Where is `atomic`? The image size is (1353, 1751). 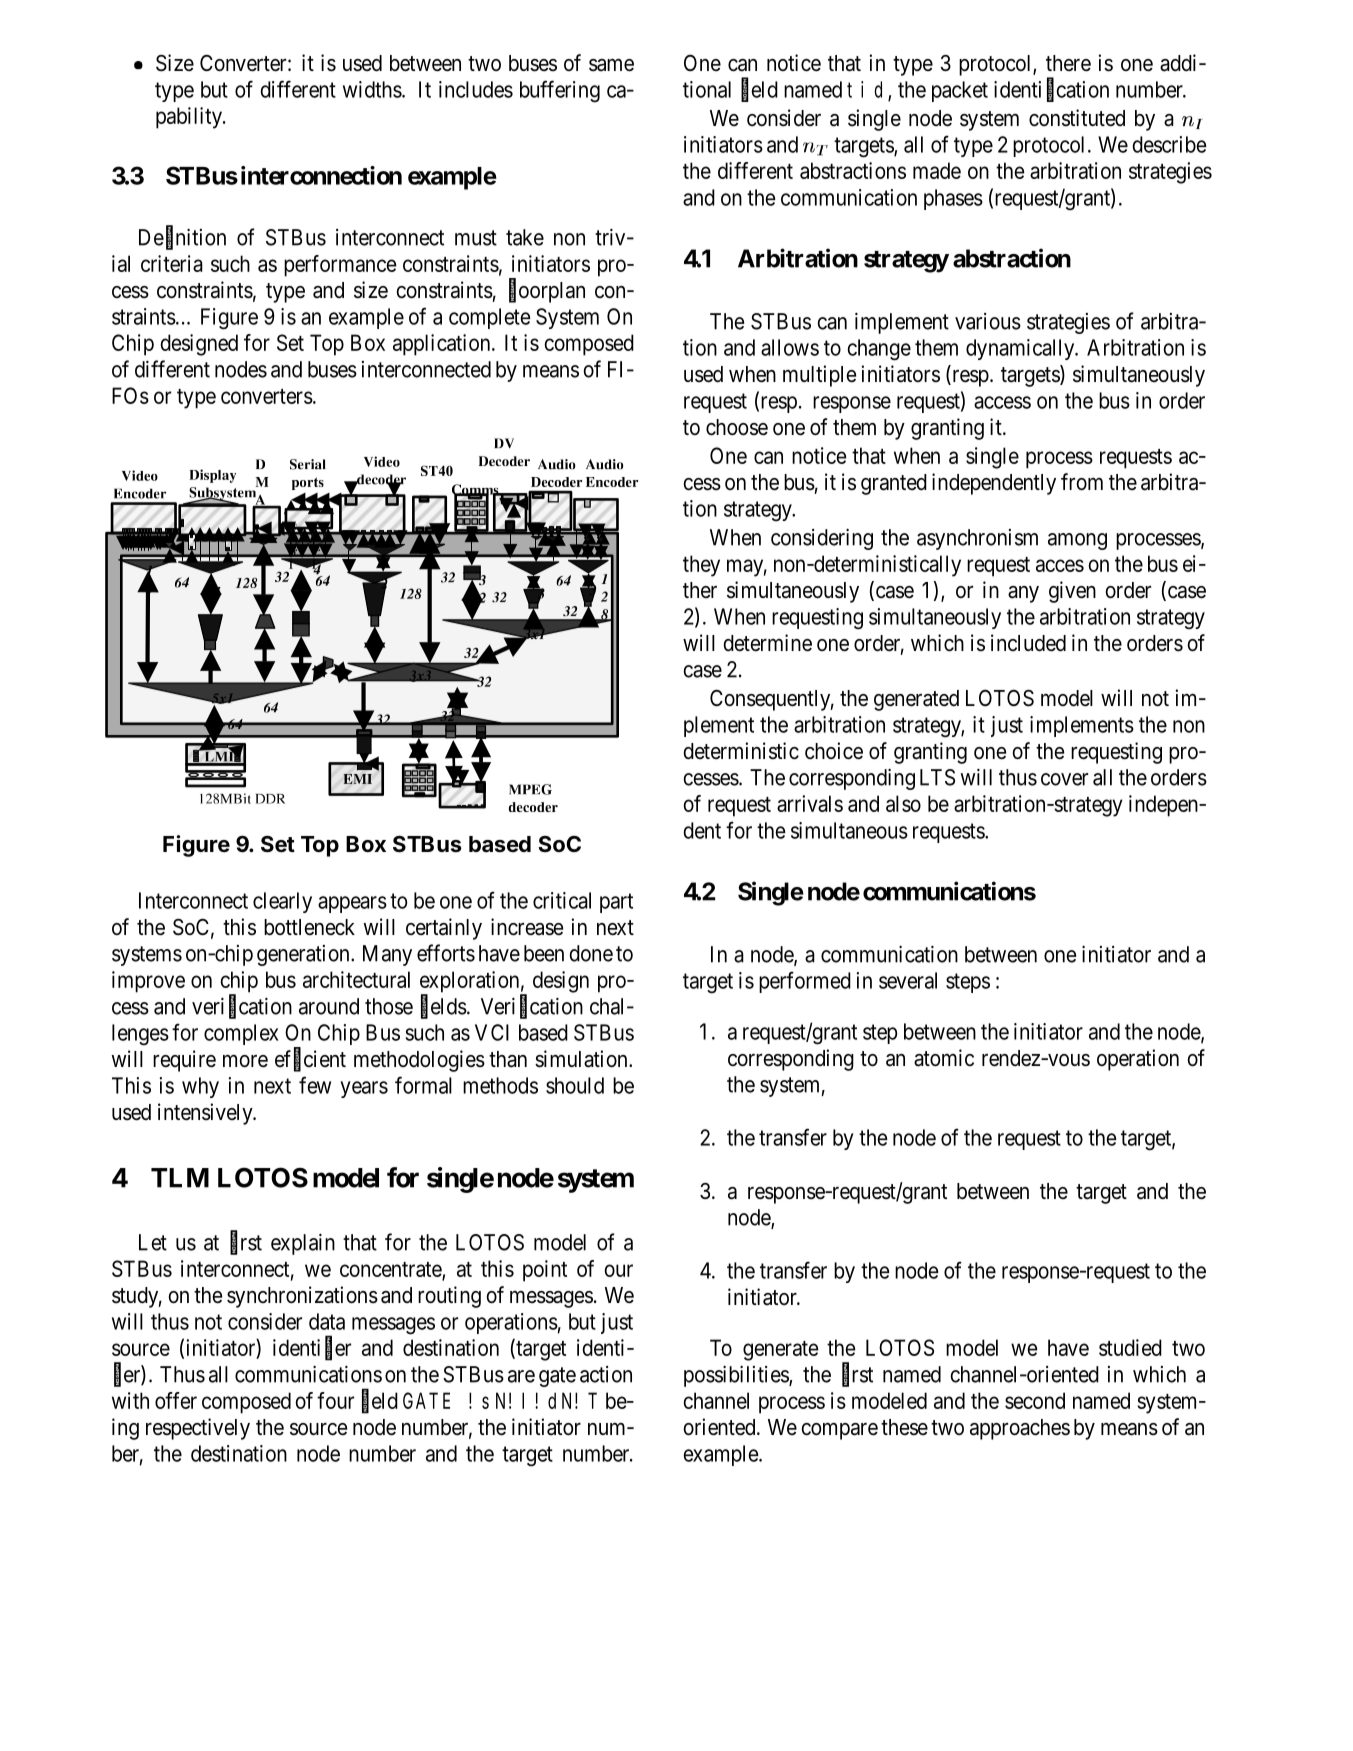 atomic is located at coordinates (944, 1058).
